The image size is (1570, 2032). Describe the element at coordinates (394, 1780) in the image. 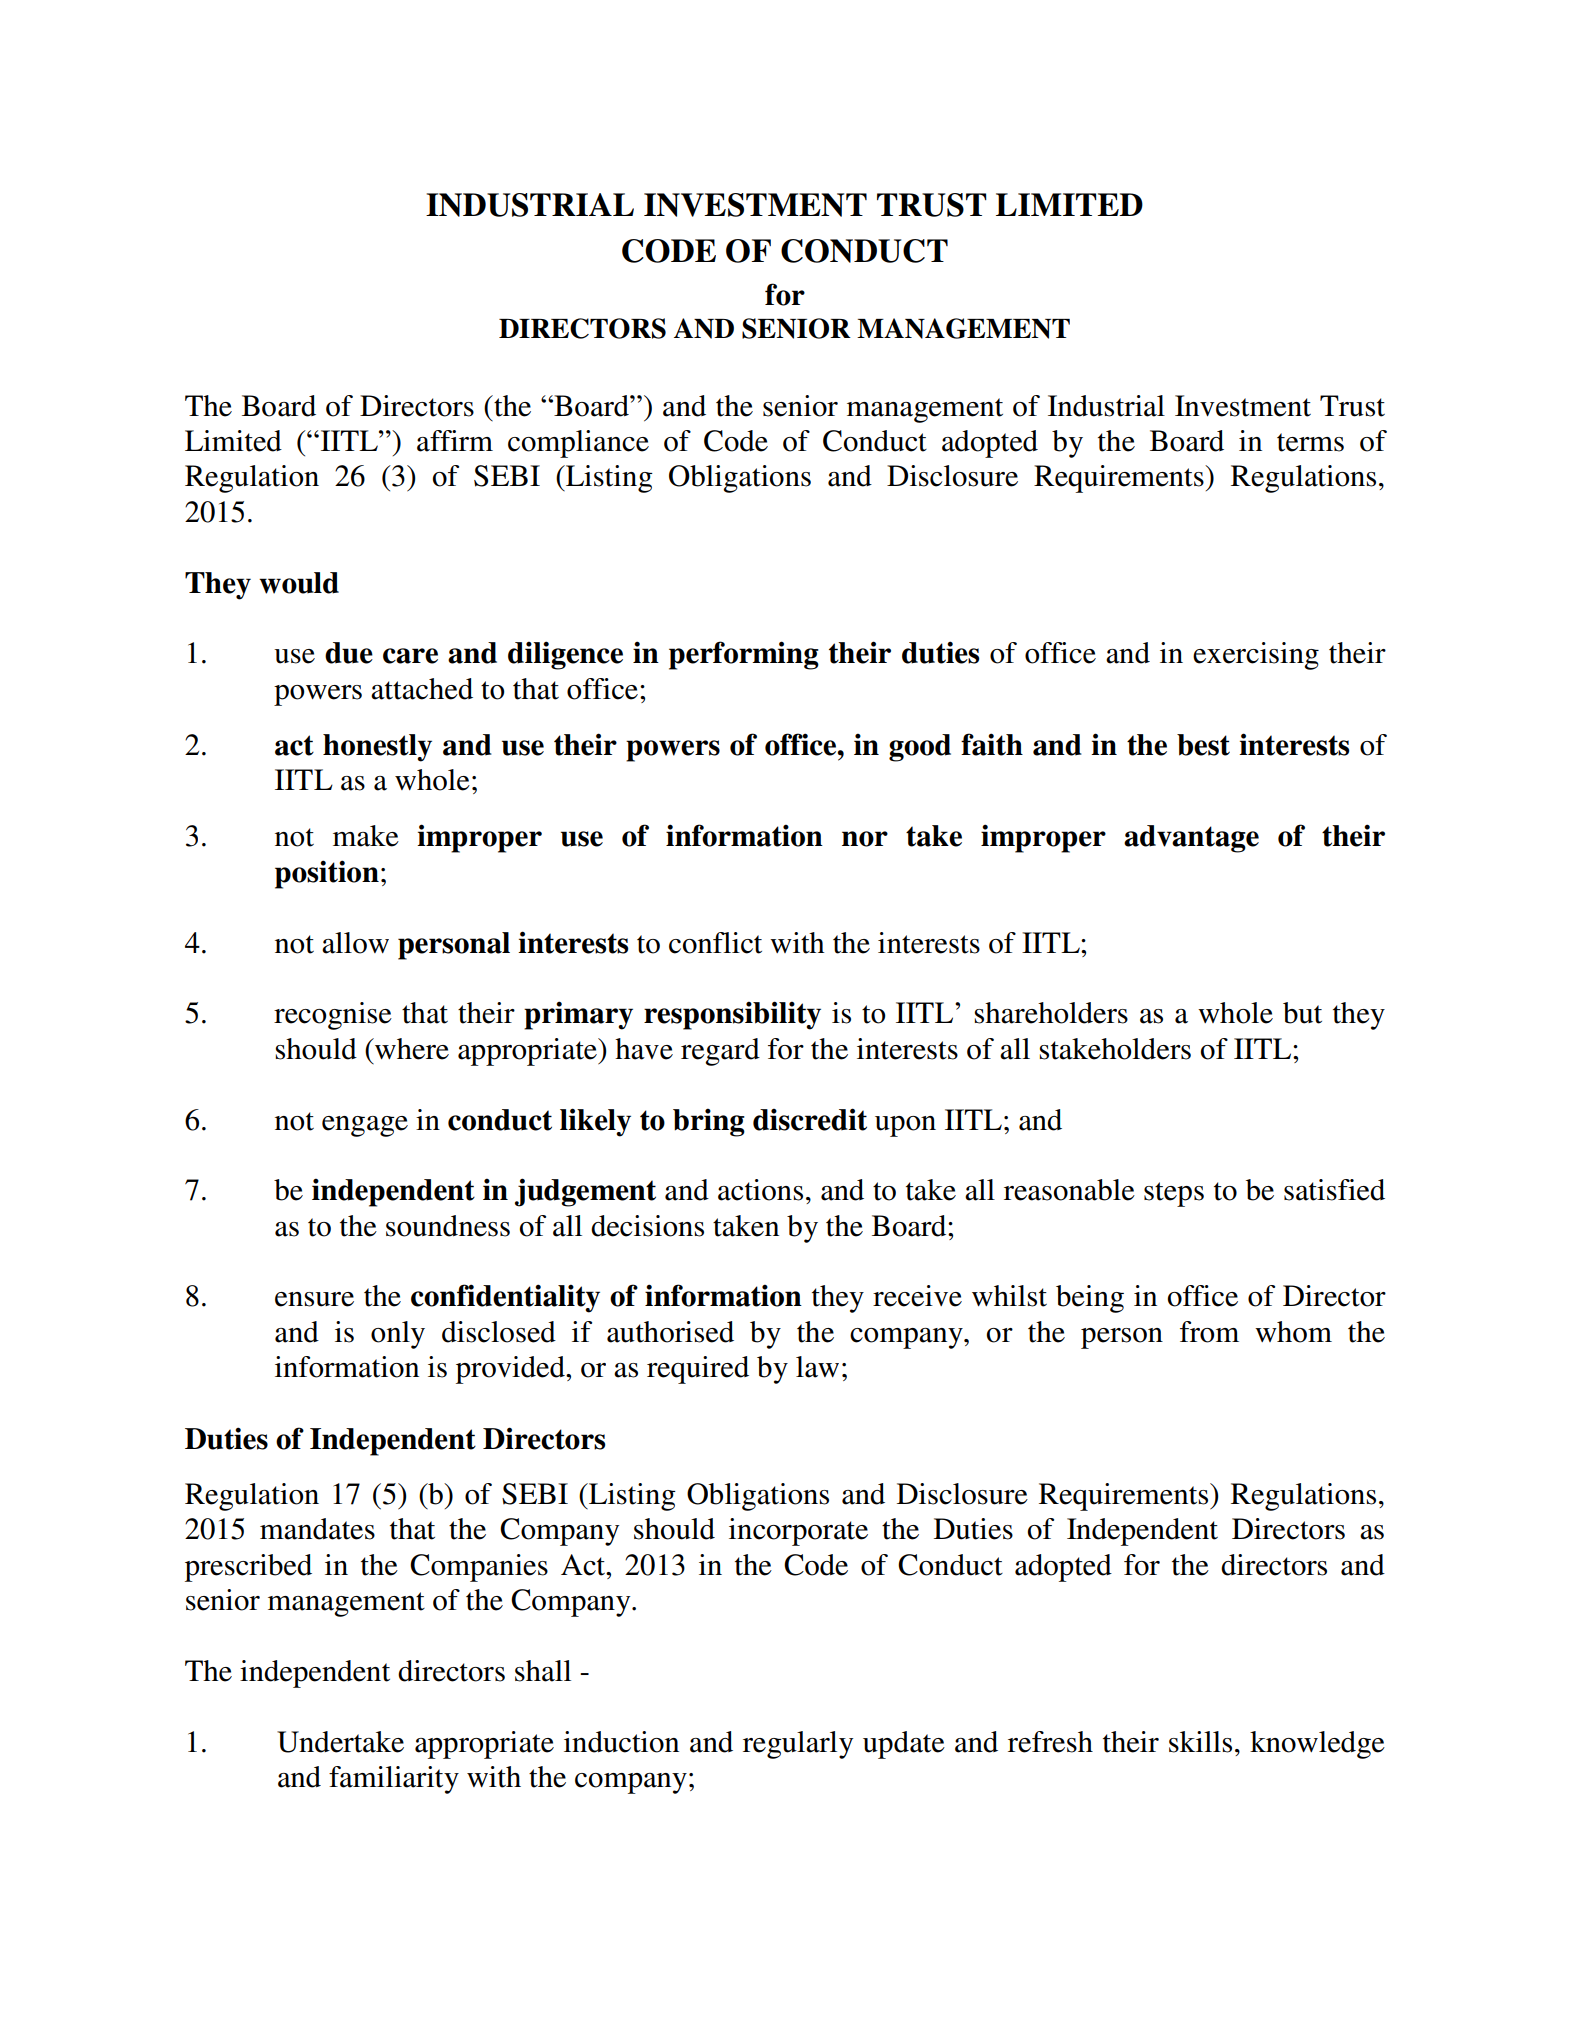

I see `familiarity` at that location.
